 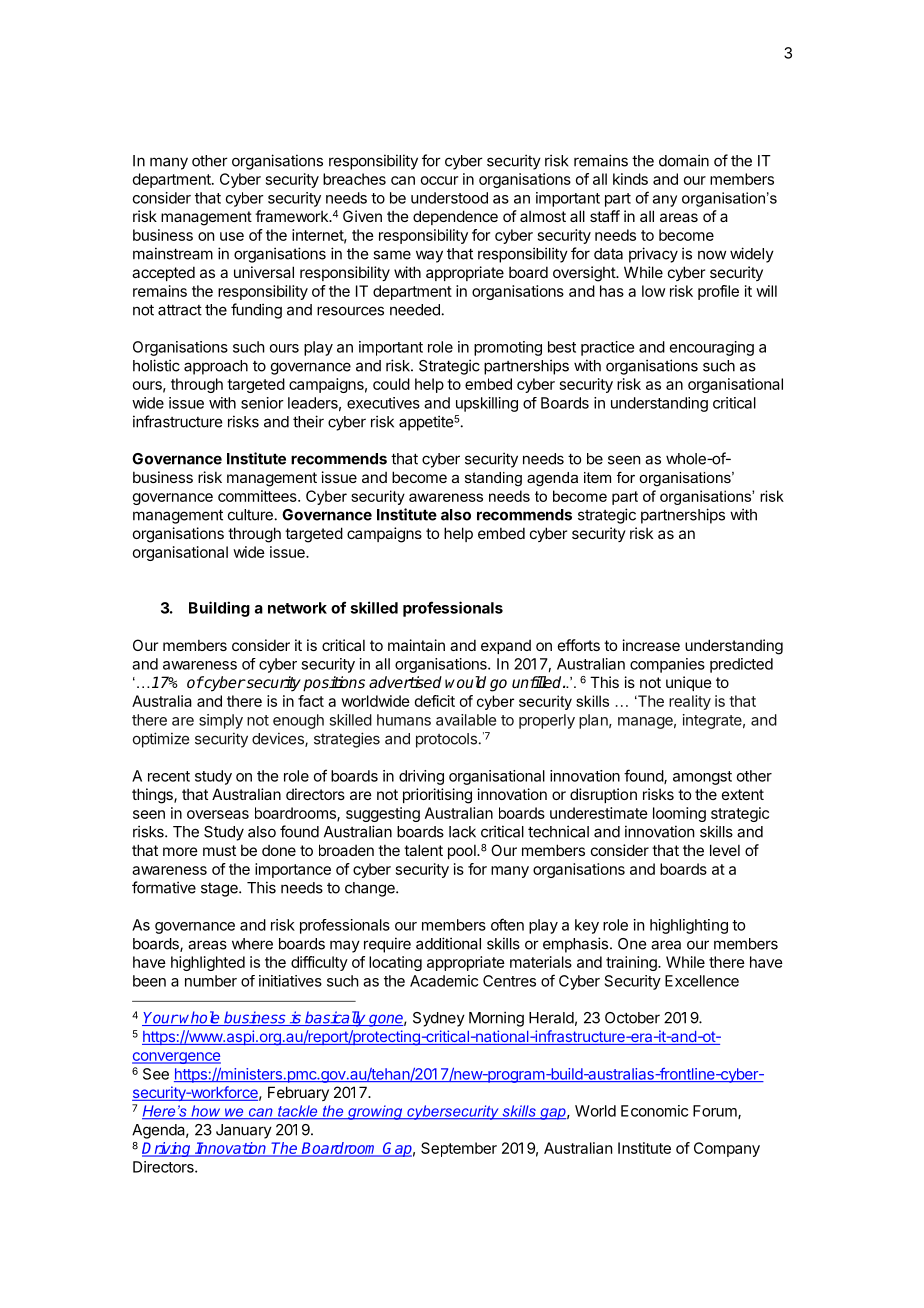 I want to click on looming, so click(x=679, y=814).
